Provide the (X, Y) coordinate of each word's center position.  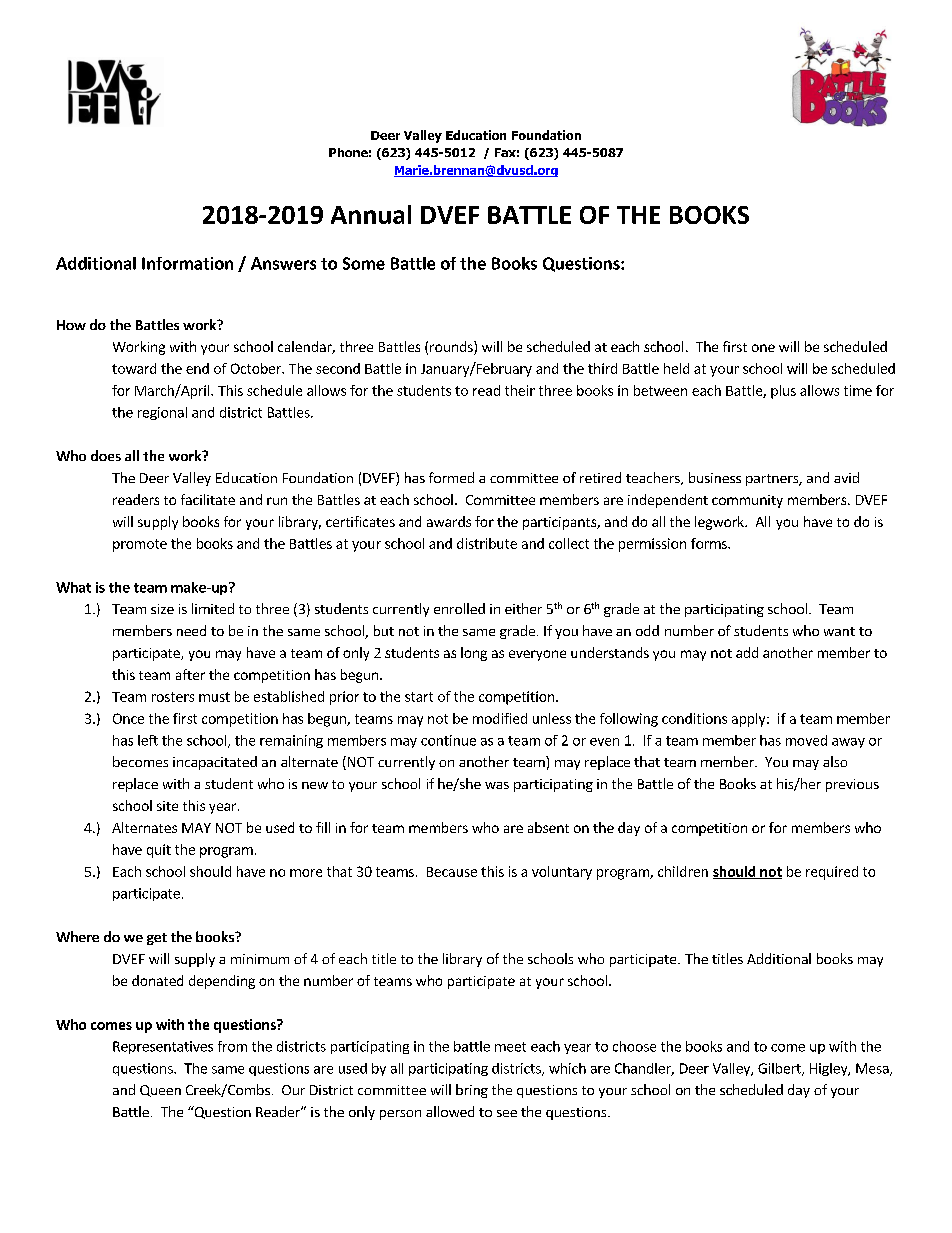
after (190, 674)
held (676, 368)
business (715, 477)
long (474, 654)
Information (187, 263)
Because (452, 872)
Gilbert (780, 1069)
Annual (371, 214)
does (106, 455)
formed (451, 477)
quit (159, 851)
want (839, 631)
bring (472, 1091)
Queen (160, 1091)
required (832, 873)
